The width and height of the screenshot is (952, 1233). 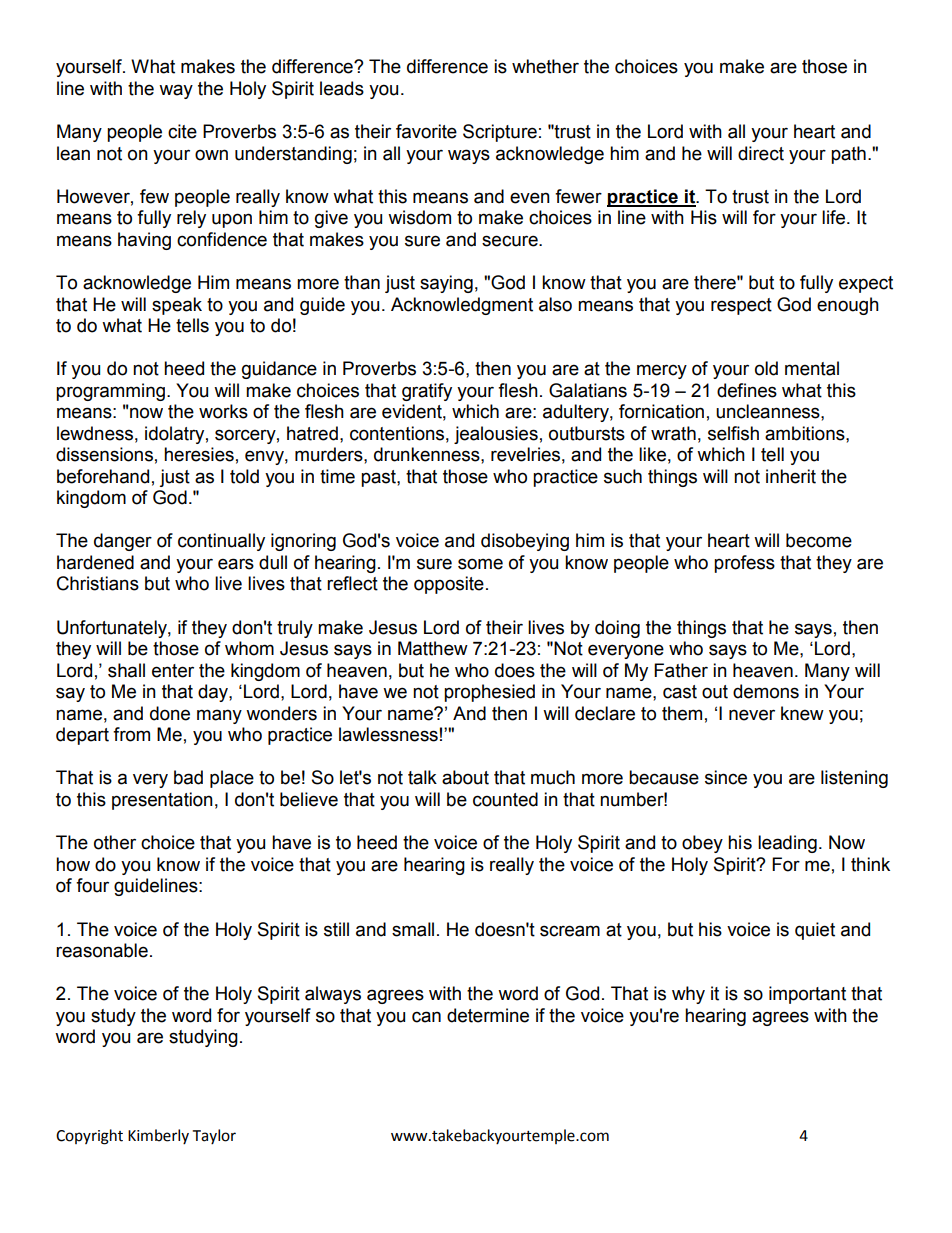 I want to click on other, so click(x=115, y=842).
